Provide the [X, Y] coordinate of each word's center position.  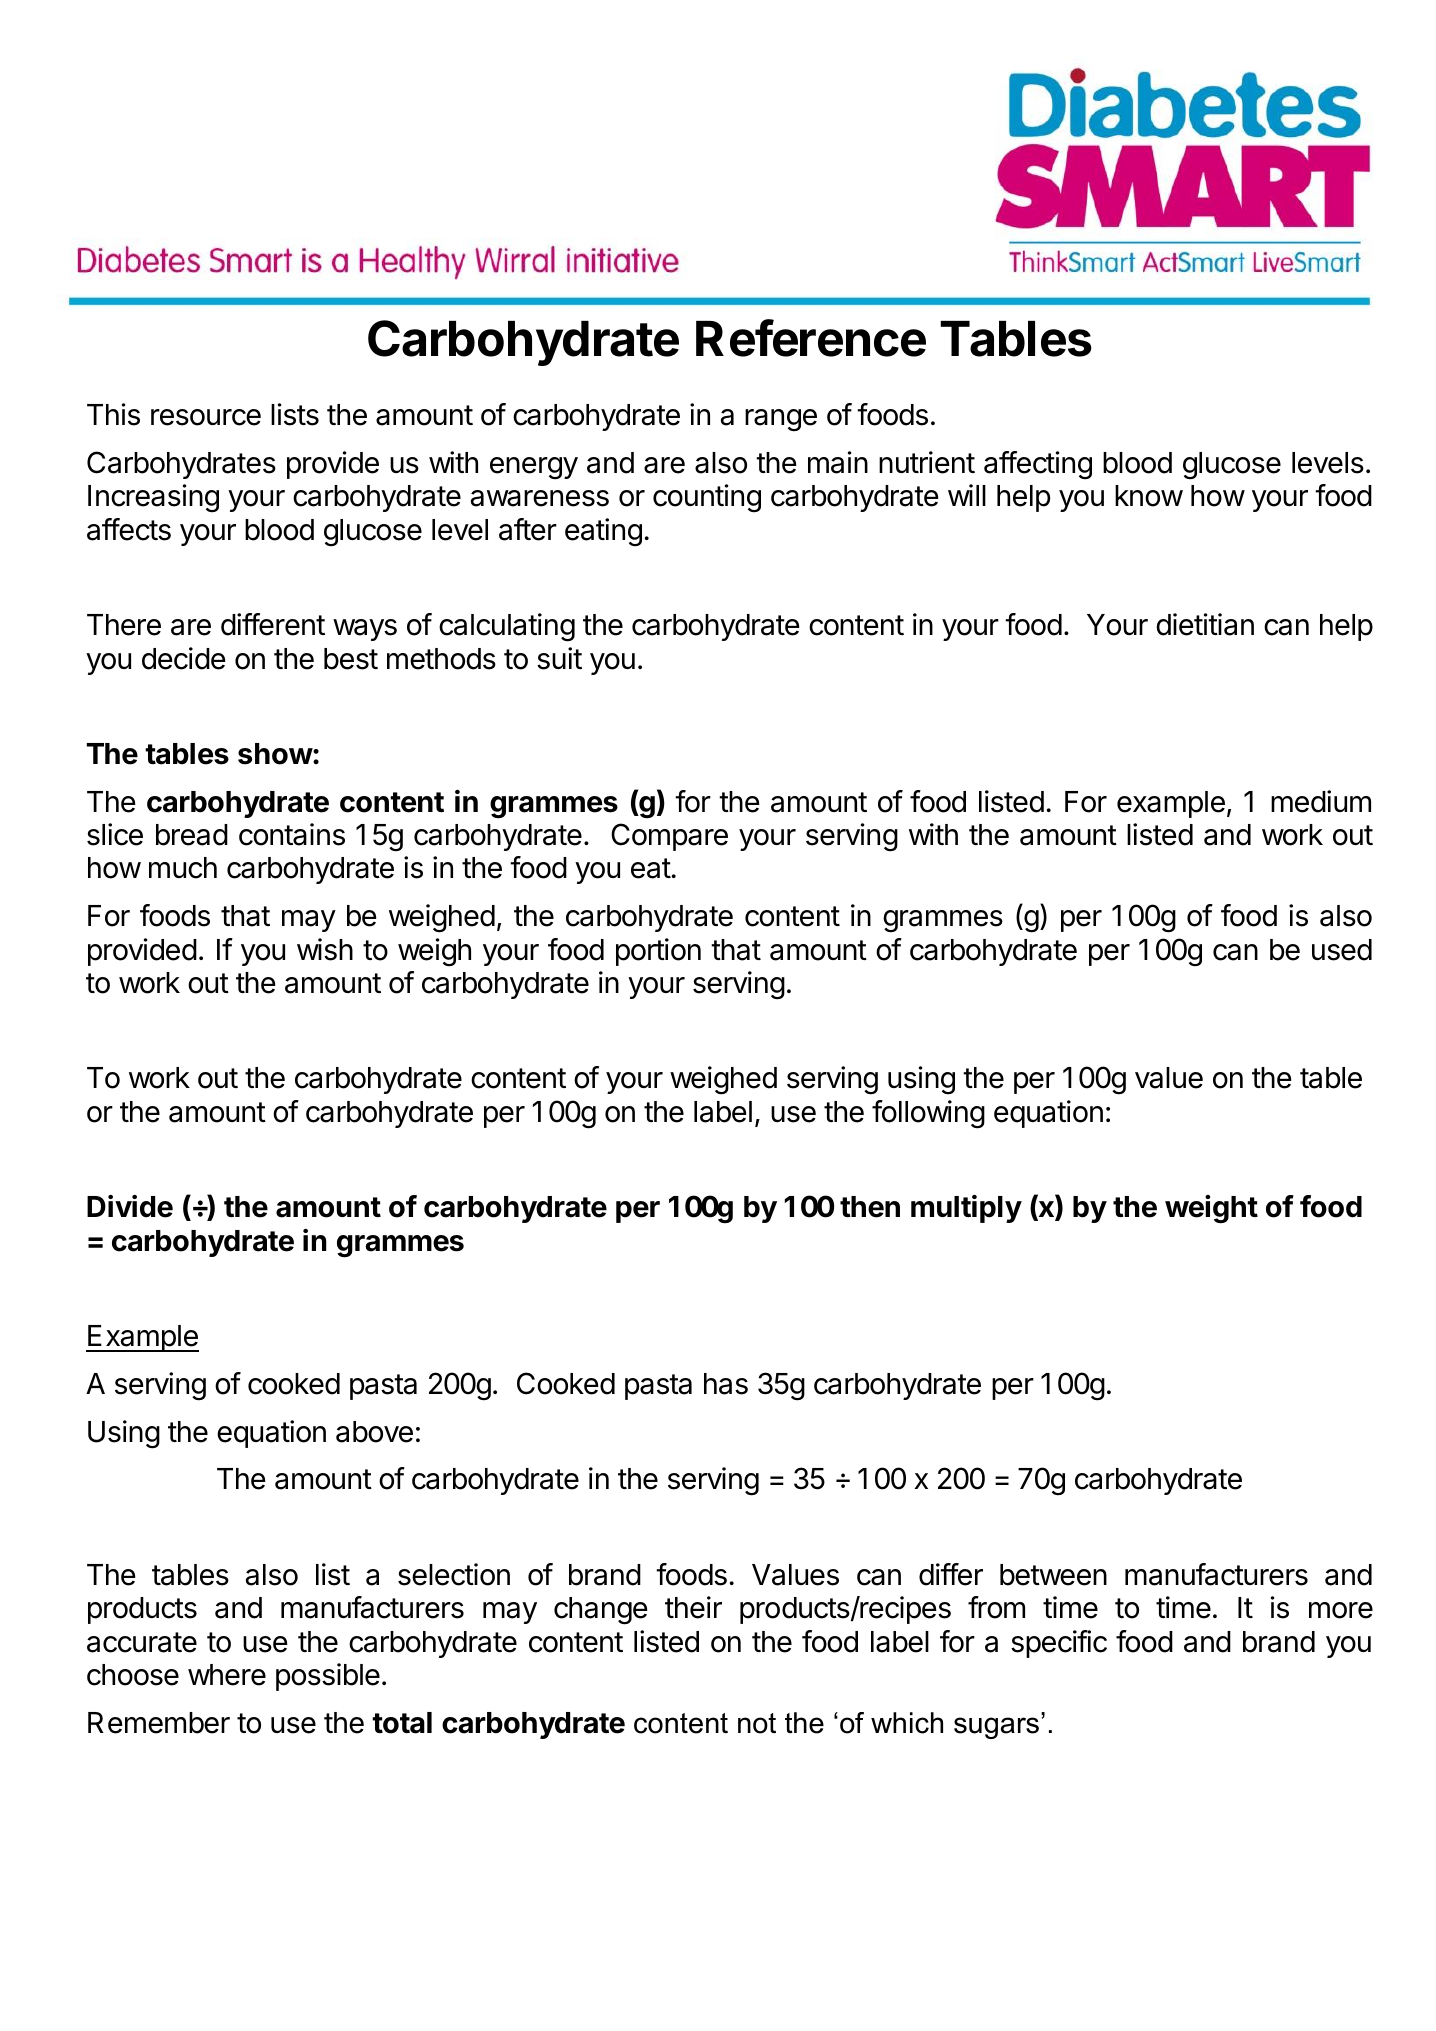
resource [206, 417]
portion [658, 952]
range [781, 420]
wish [325, 949]
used [1342, 950]
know [1149, 496]
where [227, 1675]
